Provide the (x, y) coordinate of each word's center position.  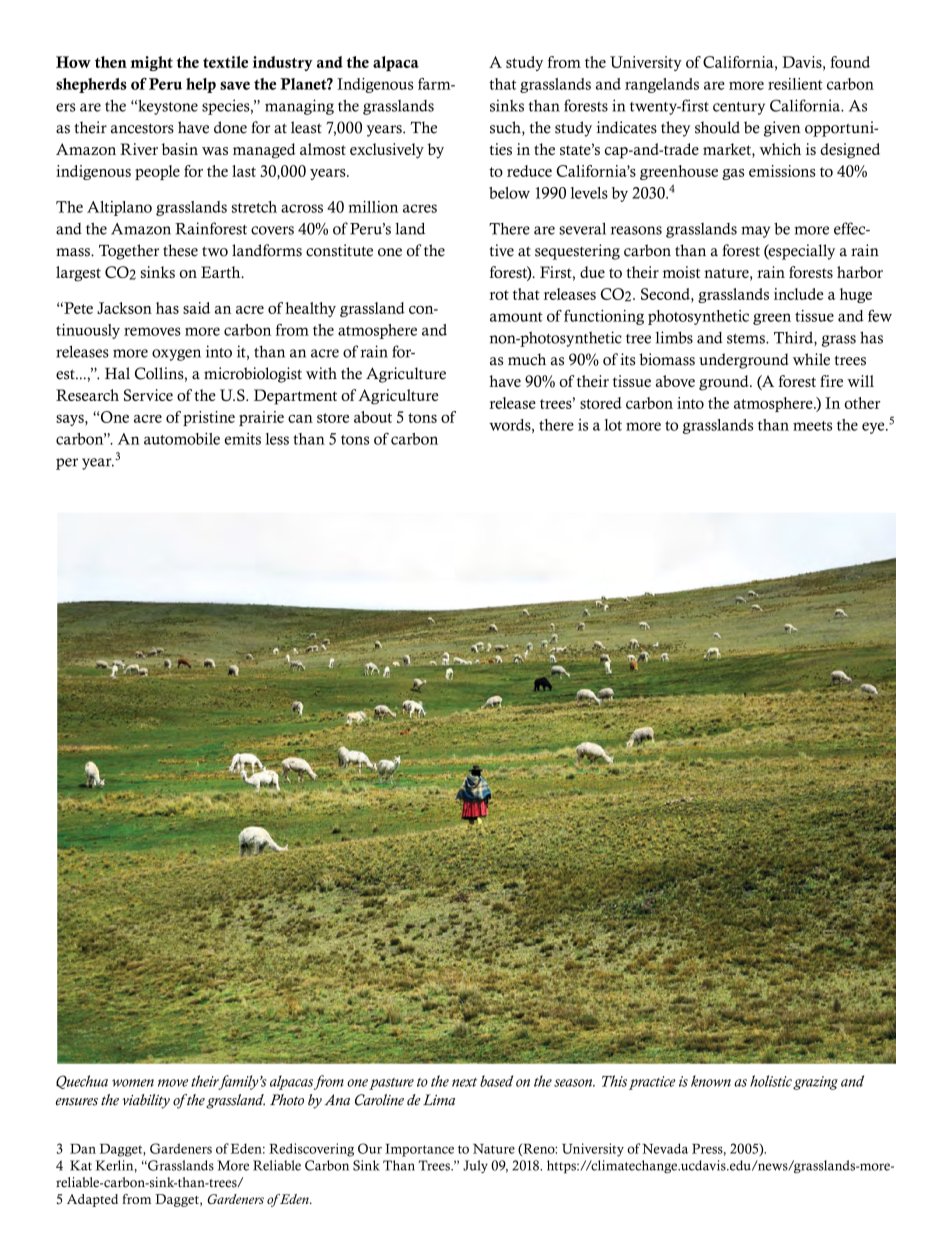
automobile (182, 438)
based (497, 1081)
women (133, 1083)
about (373, 417)
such (506, 128)
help (201, 85)
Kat (81, 1165)
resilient (795, 84)
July (475, 1166)
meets (812, 426)
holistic (771, 1081)
